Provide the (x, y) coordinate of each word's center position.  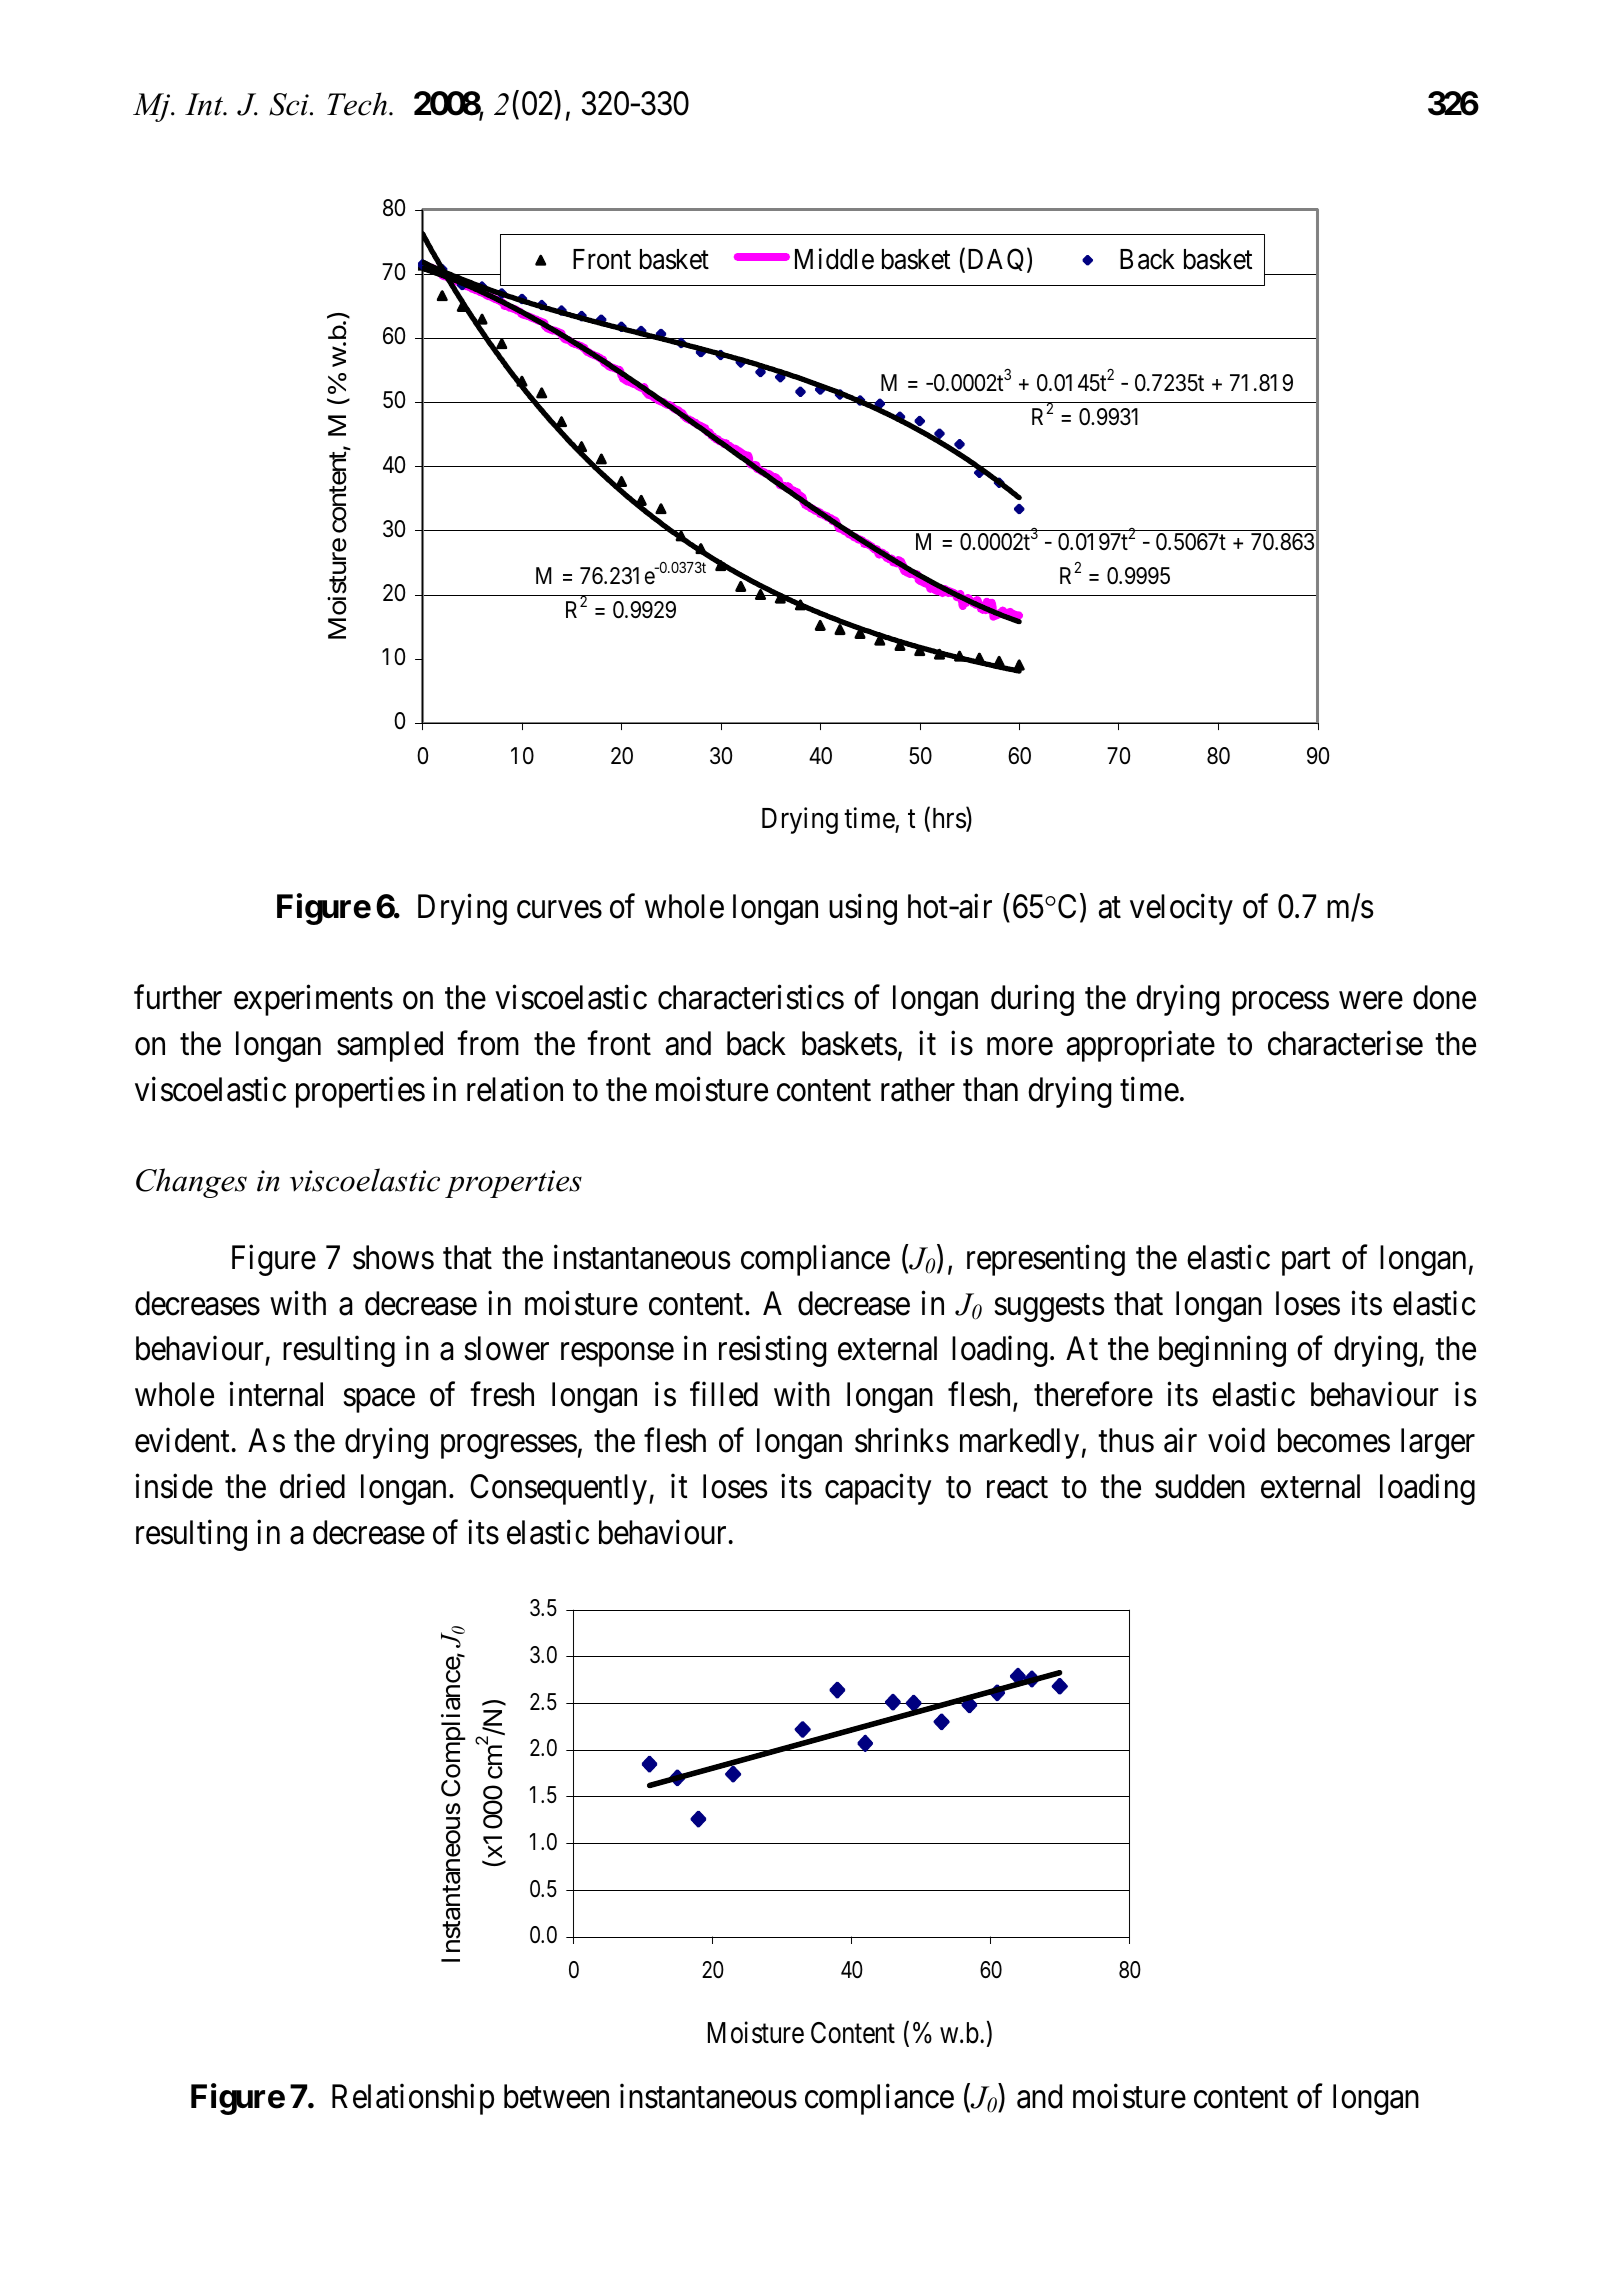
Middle (834, 259)
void (1236, 1440)
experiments (313, 1000)
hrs (948, 819)
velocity (1181, 909)
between (556, 2096)
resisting (772, 1351)
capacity (878, 1489)
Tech (357, 104)
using (863, 909)
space (379, 1401)
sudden (1200, 1486)
